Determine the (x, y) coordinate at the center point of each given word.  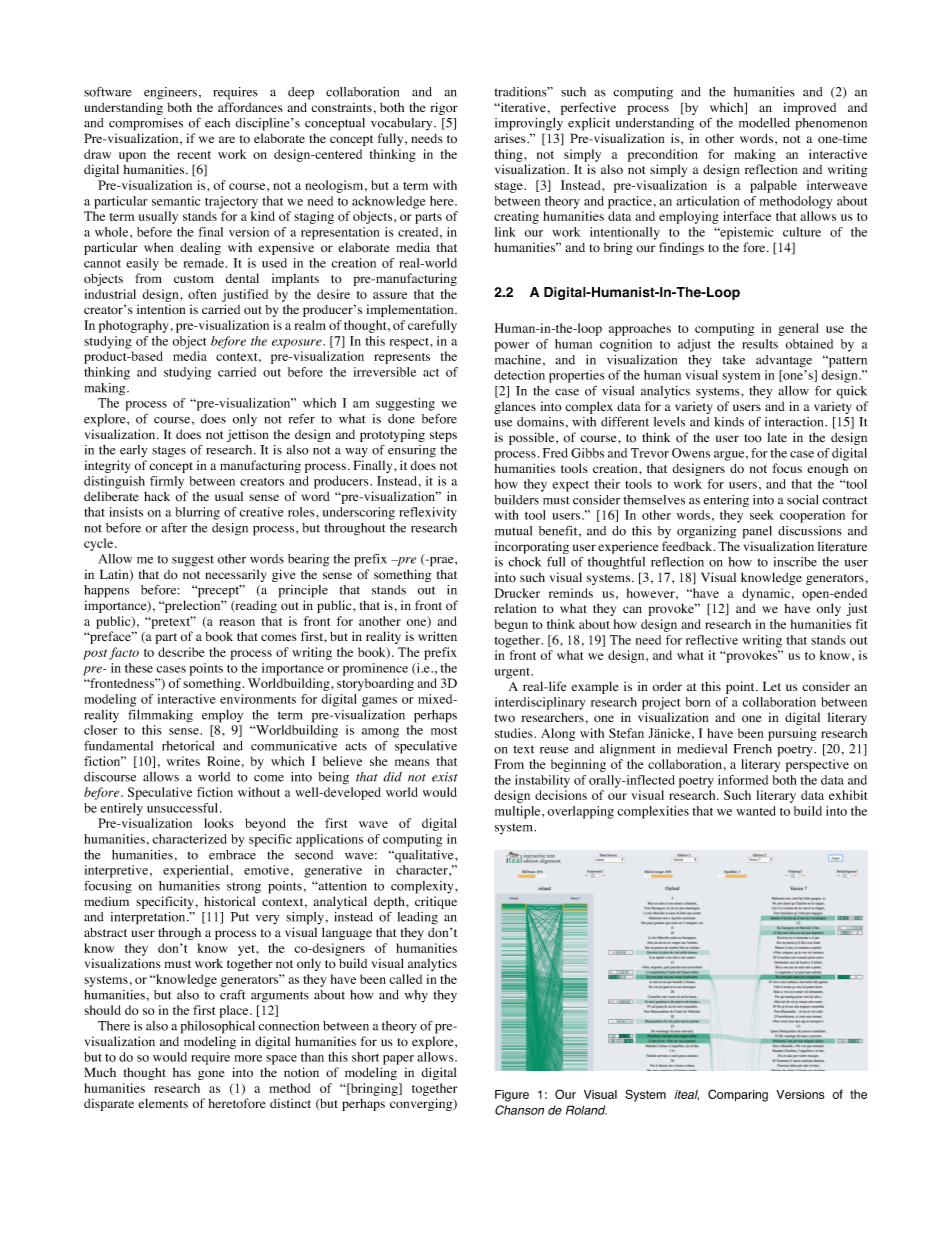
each (217, 123)
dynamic (766, 594)
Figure (512, 1096)
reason (237, 622)
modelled (764, 123)
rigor (444, 108)
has (182, 1072)
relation (515, 608)
